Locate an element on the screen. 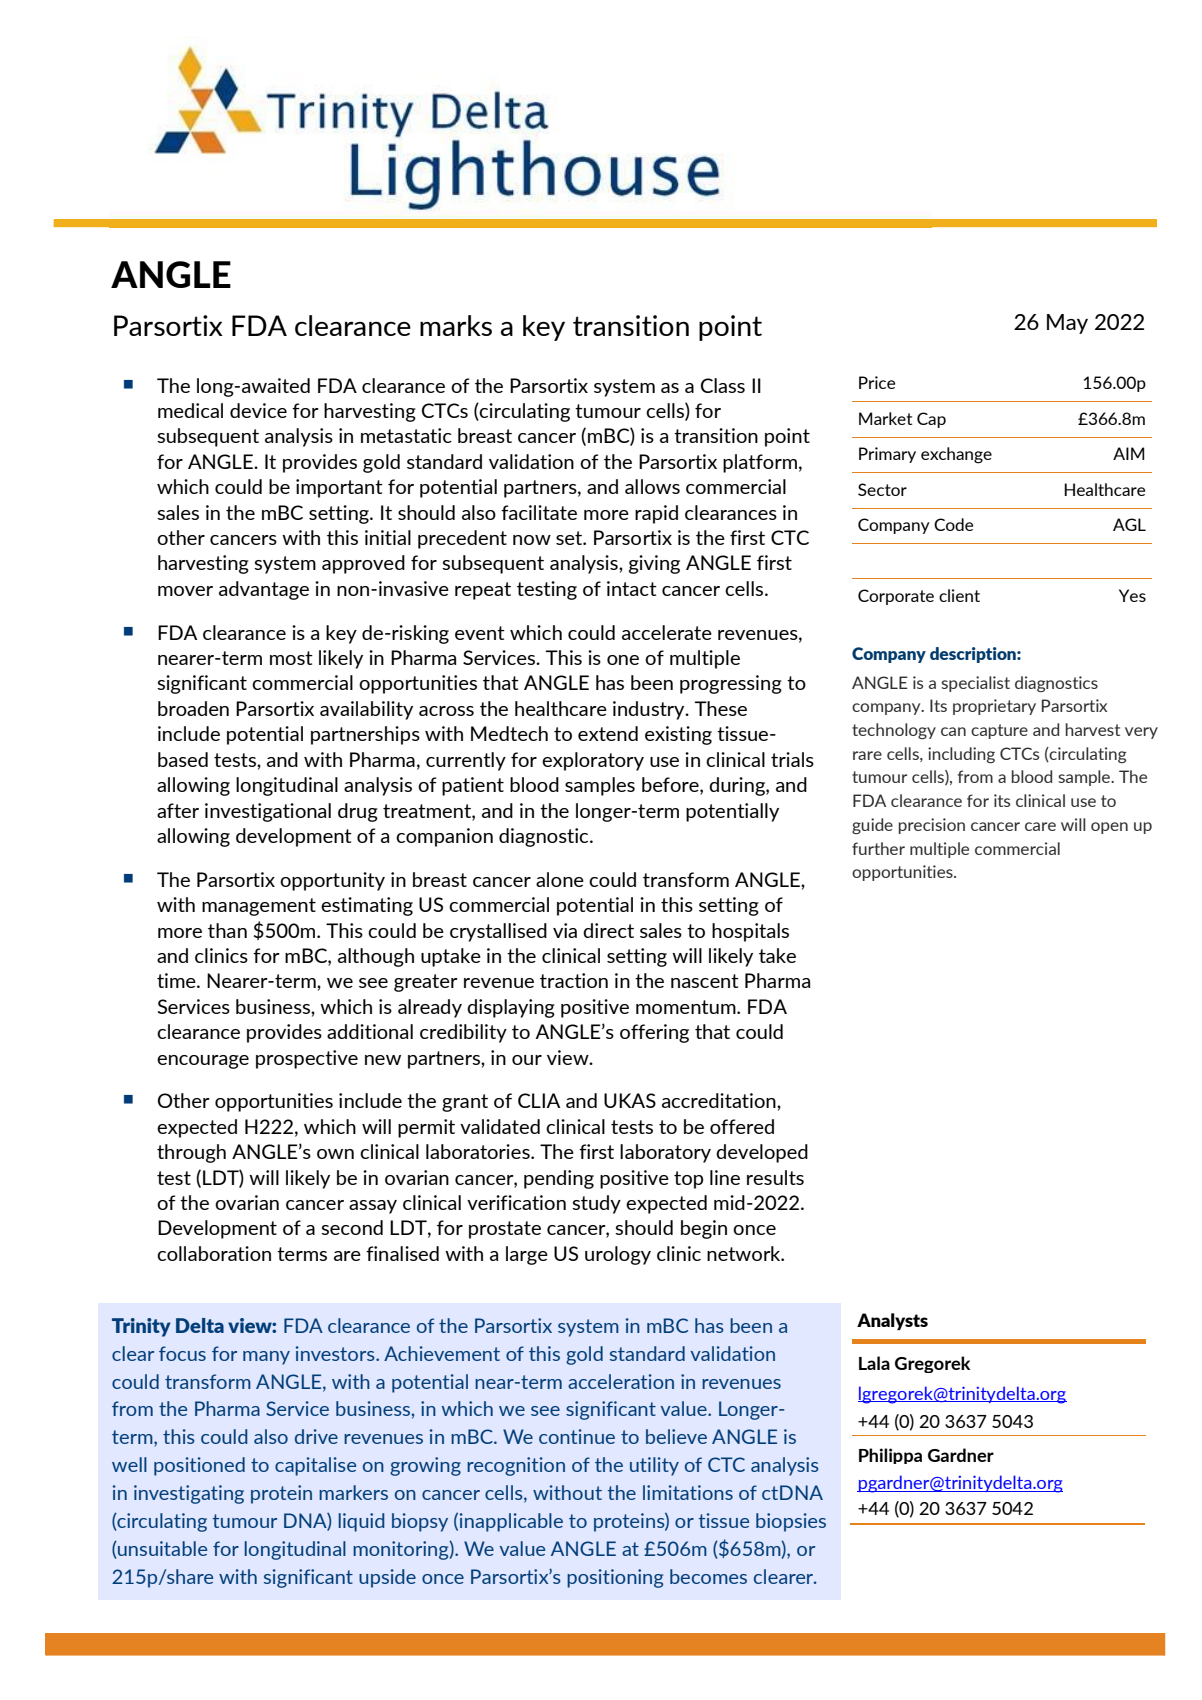 This screenshot has height=1700, width=1202. Philippa is located at coordinates (890, 1456).
